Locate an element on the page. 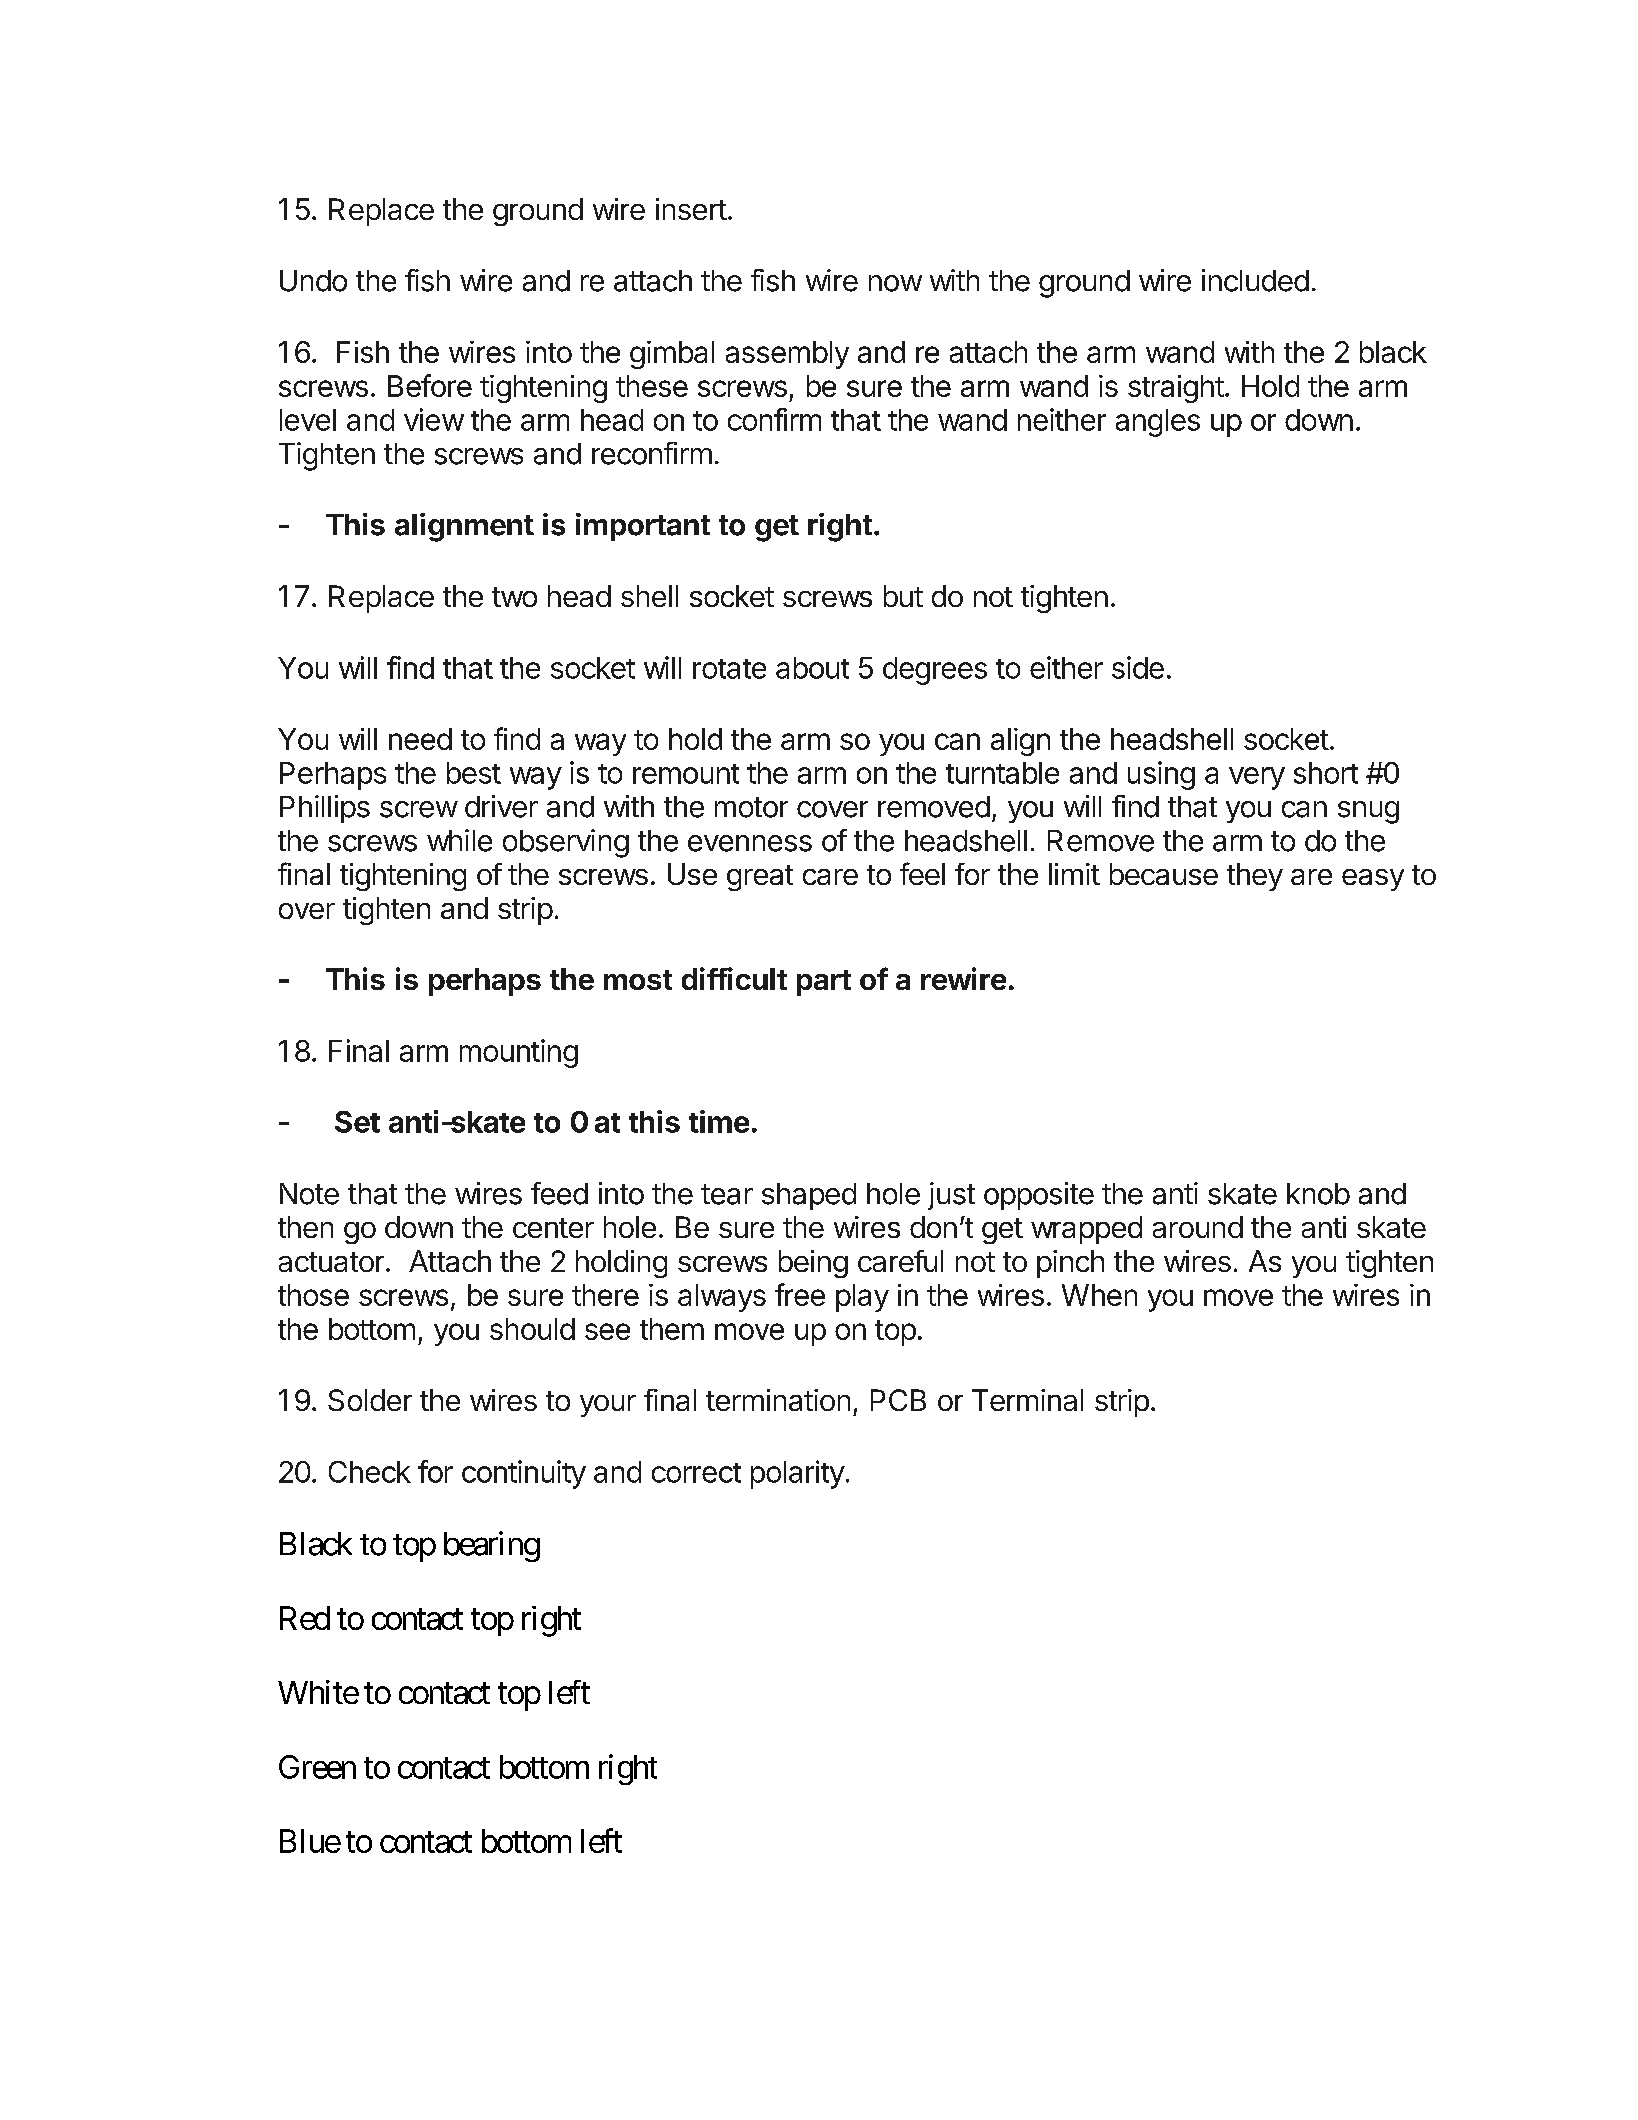 This document has height=2120, width=1638. shaped is located at coordinates (809, 1196).
